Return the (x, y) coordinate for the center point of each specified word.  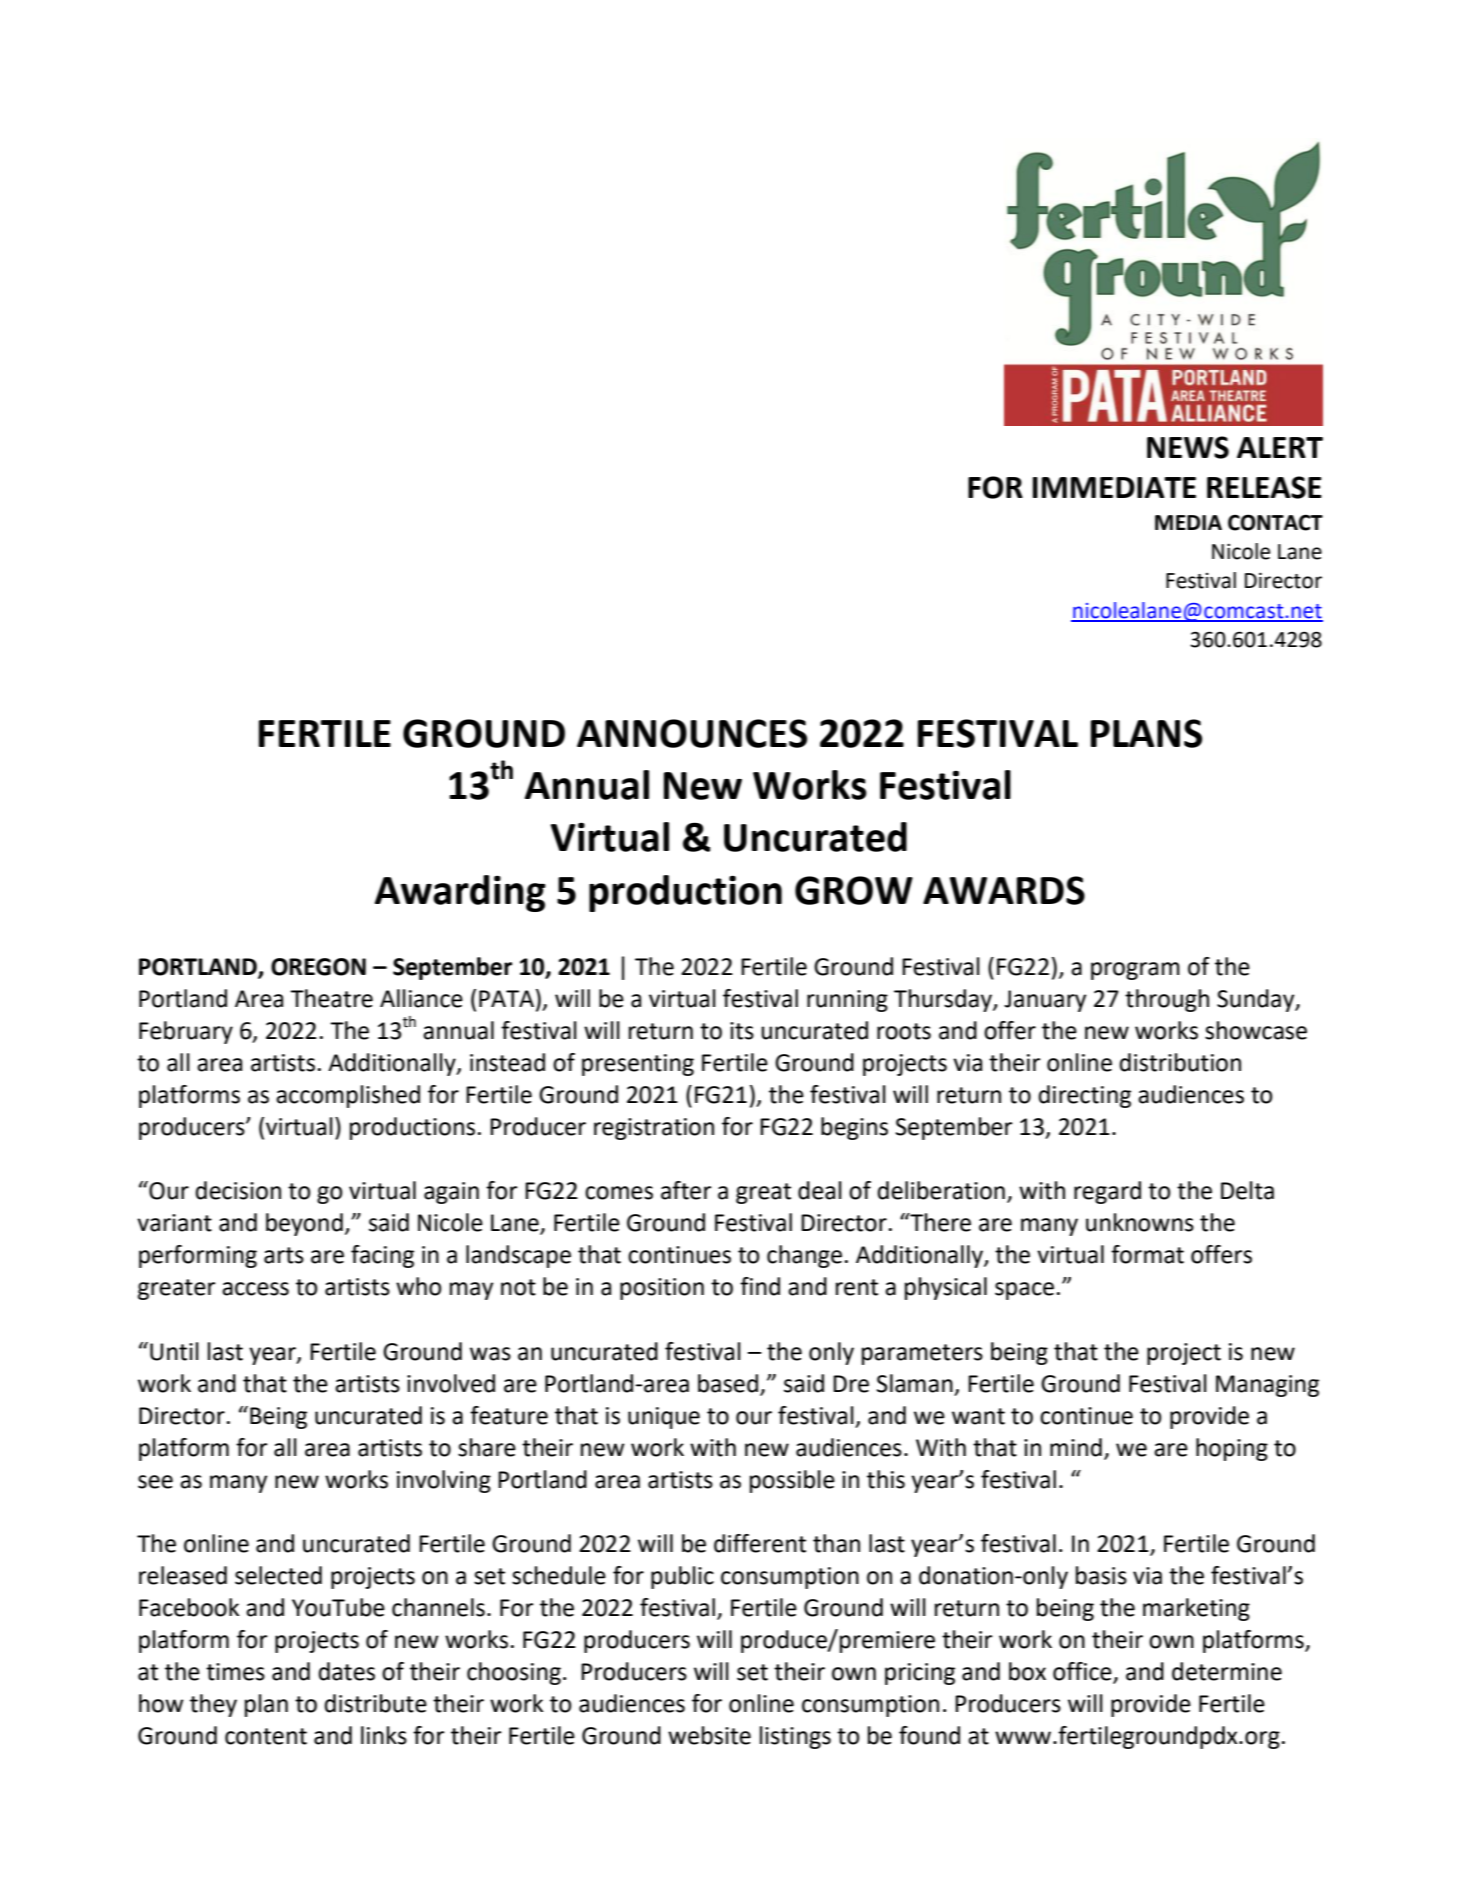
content (266, 1736)
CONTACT (1275, 522)
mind (1076, 1447)
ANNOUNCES (692, 733)
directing (1084, 1096)
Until (174, 1351)
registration (654, 1129)
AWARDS (1004, 890)
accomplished (348, 1096)
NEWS (1188, 447)
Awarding (460, 893)
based (728, 1383)
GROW (854, 890)
